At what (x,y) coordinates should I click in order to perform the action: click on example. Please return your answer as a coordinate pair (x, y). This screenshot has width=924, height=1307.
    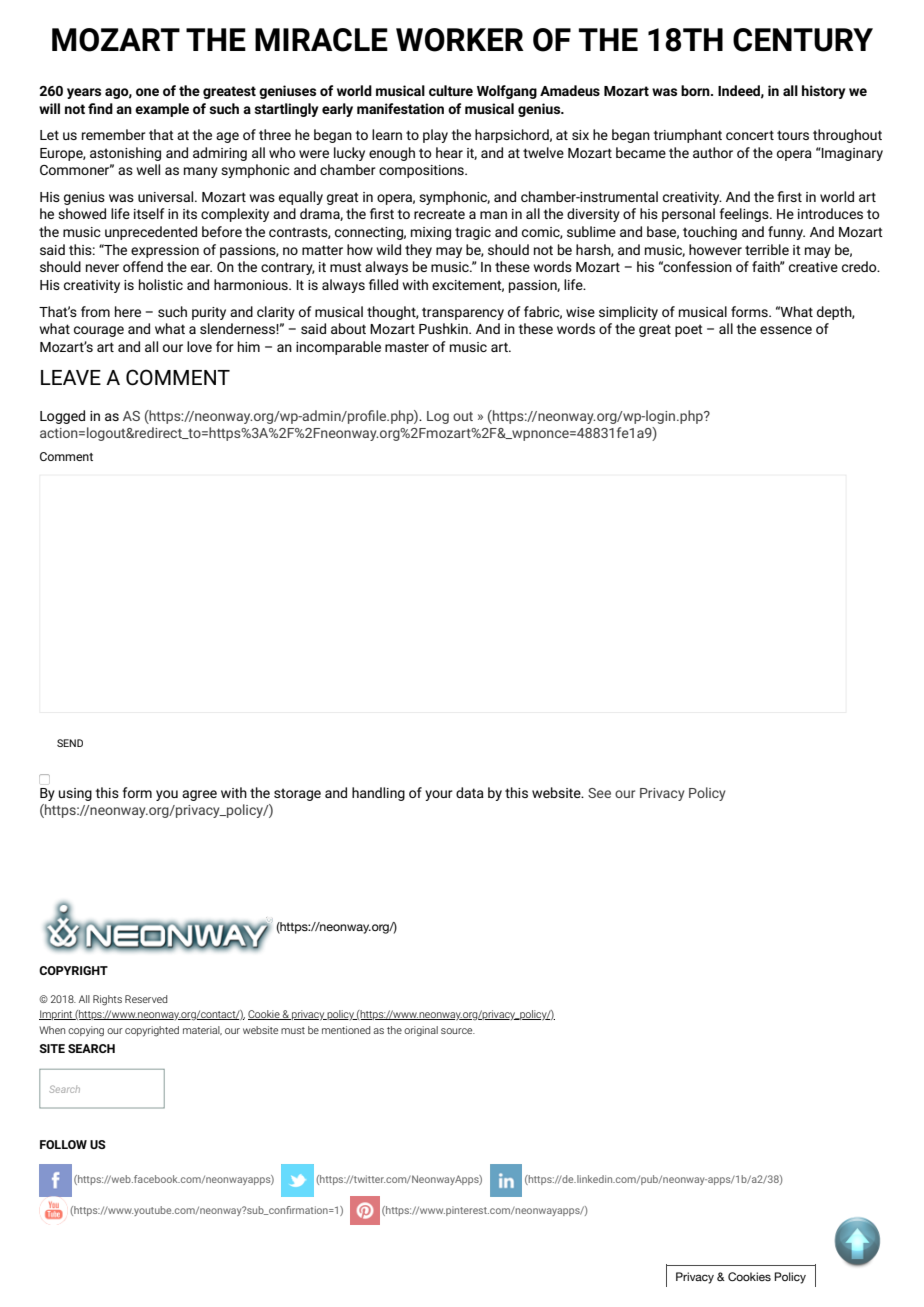
    Looking at the image, I should click on (162, 110).
